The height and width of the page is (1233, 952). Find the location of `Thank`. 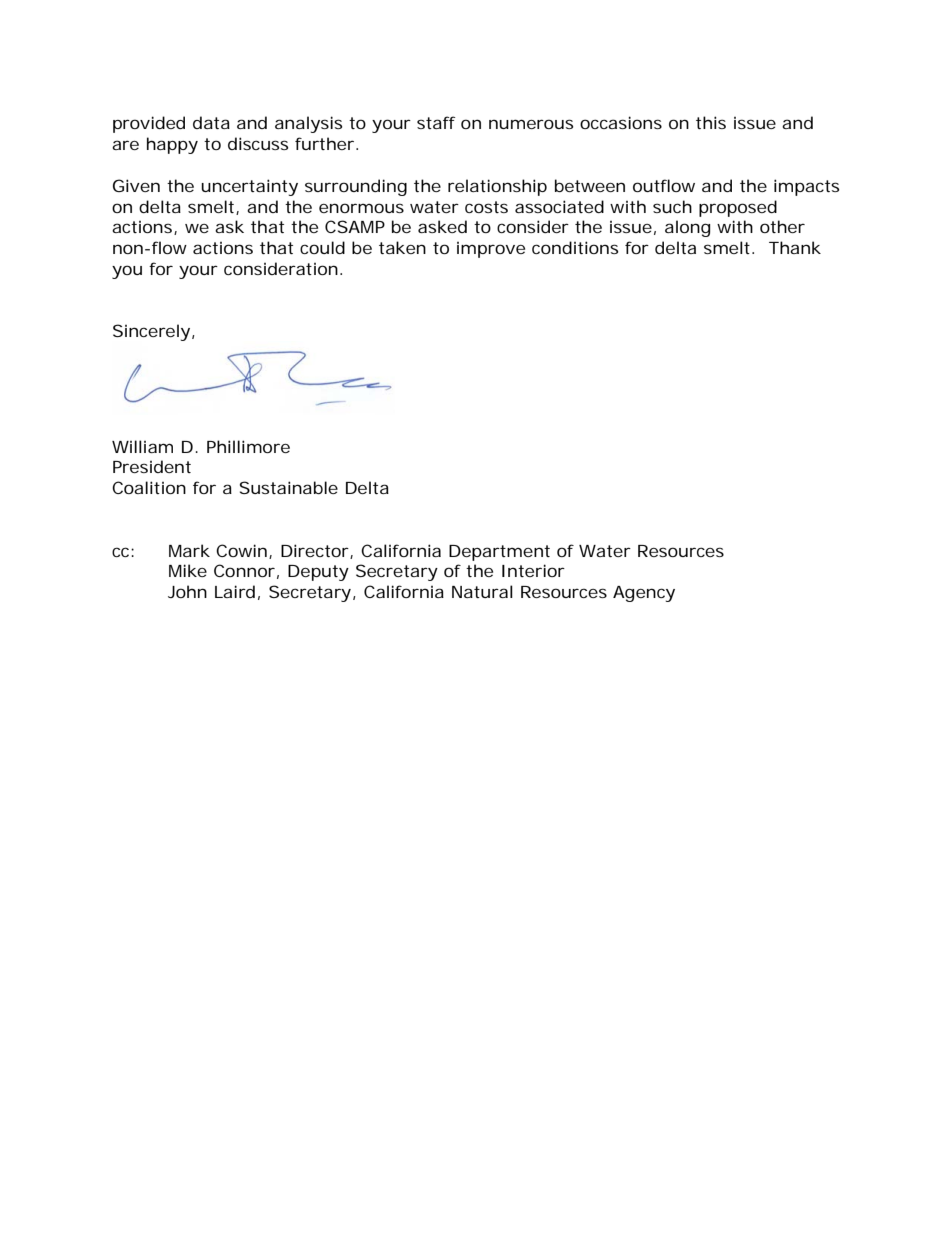

Thank is located at coordinates (795, 247).
